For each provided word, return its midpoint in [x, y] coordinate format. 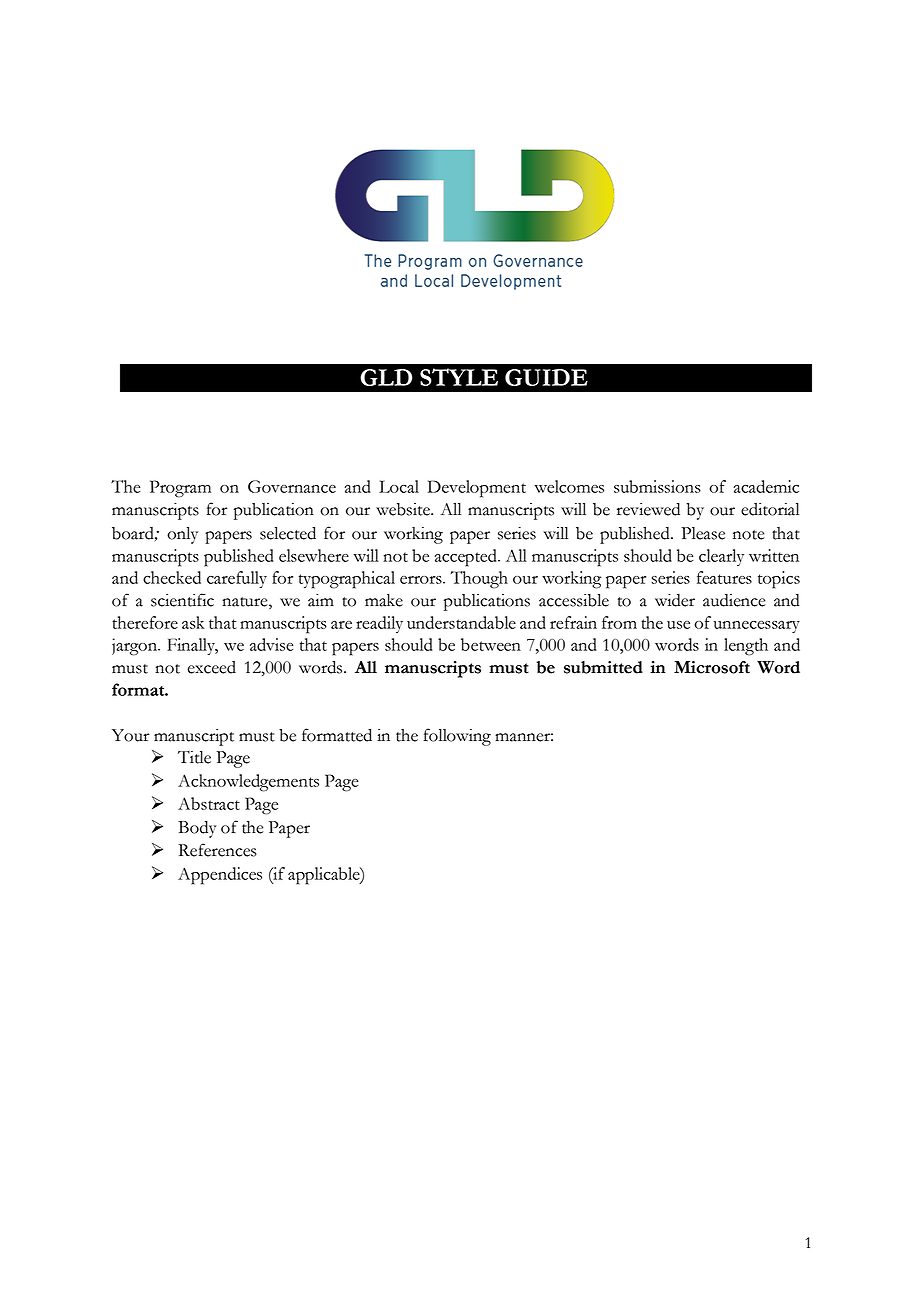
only [182, 535]
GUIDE [546, 377]
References [218, 850]
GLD [386, 377]
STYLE [459, 377]
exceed [211, 667]
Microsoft [712, 667]
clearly [721, 557]
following [457, 737]
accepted [467, 558]
